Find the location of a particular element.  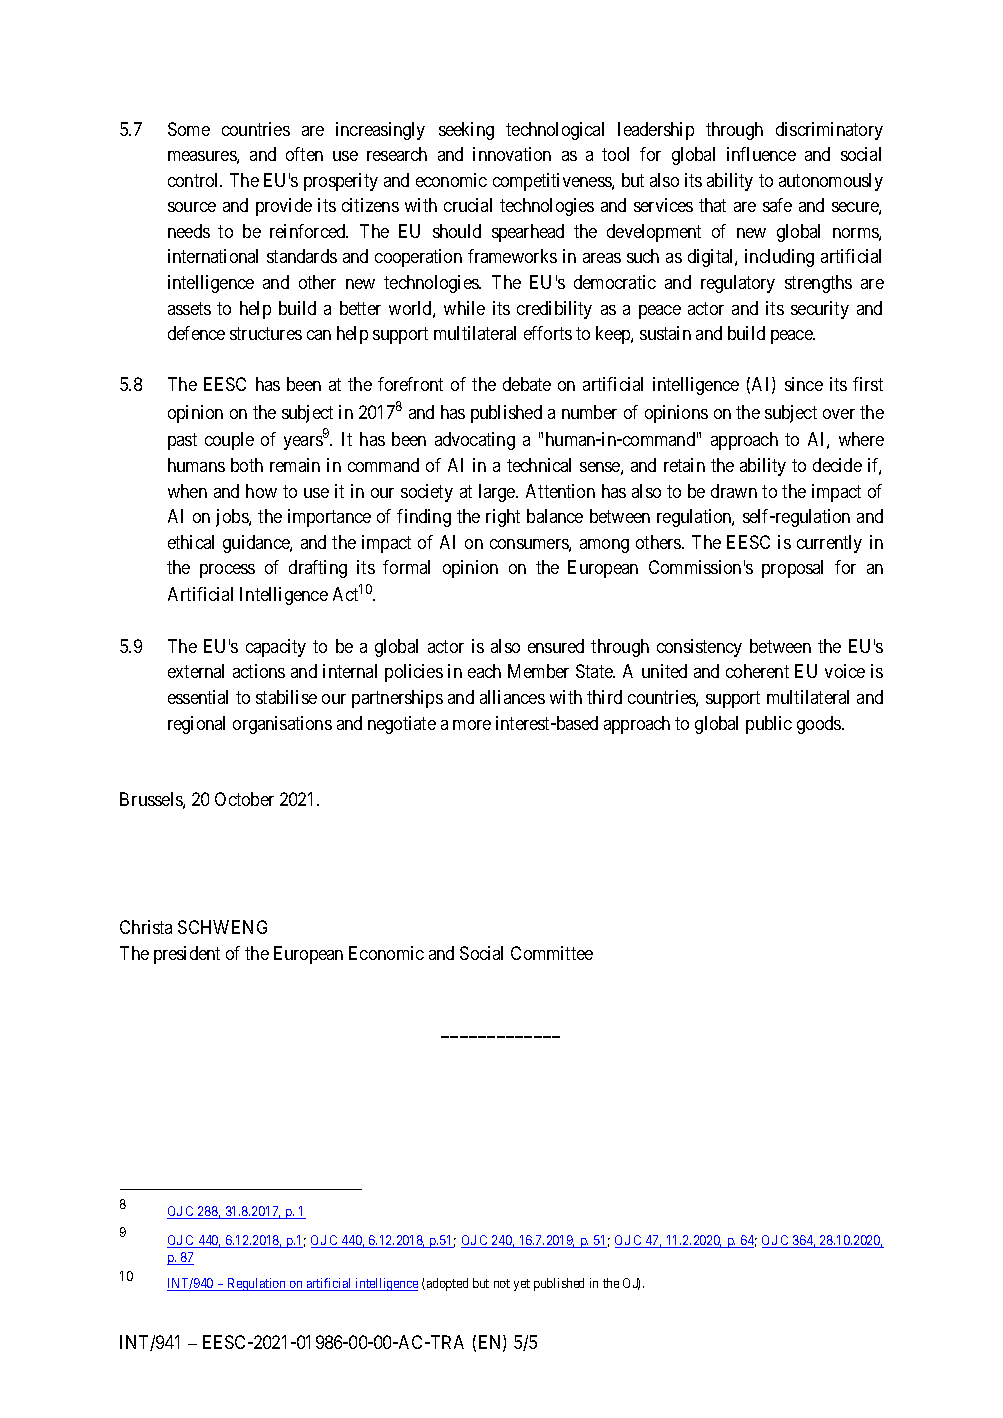

goods is located at coordinates (820, 725).
